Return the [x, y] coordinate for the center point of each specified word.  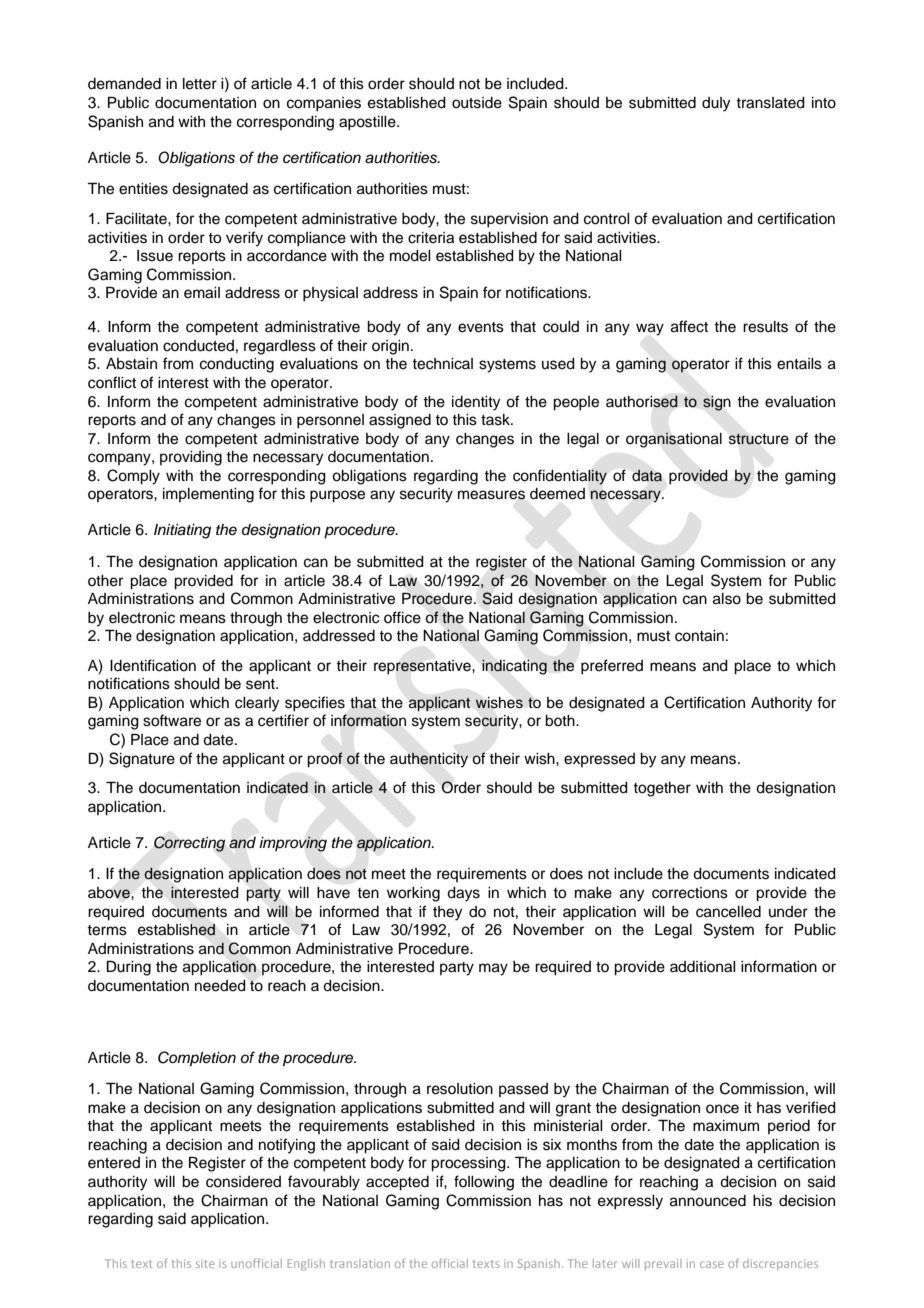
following [484, 1183]
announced [708, 1201]
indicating [514, 667]
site [205, 1263]
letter [200, 84]
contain [699, 636]
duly [716, 104]
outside [477, 103]
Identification [153, 665]
